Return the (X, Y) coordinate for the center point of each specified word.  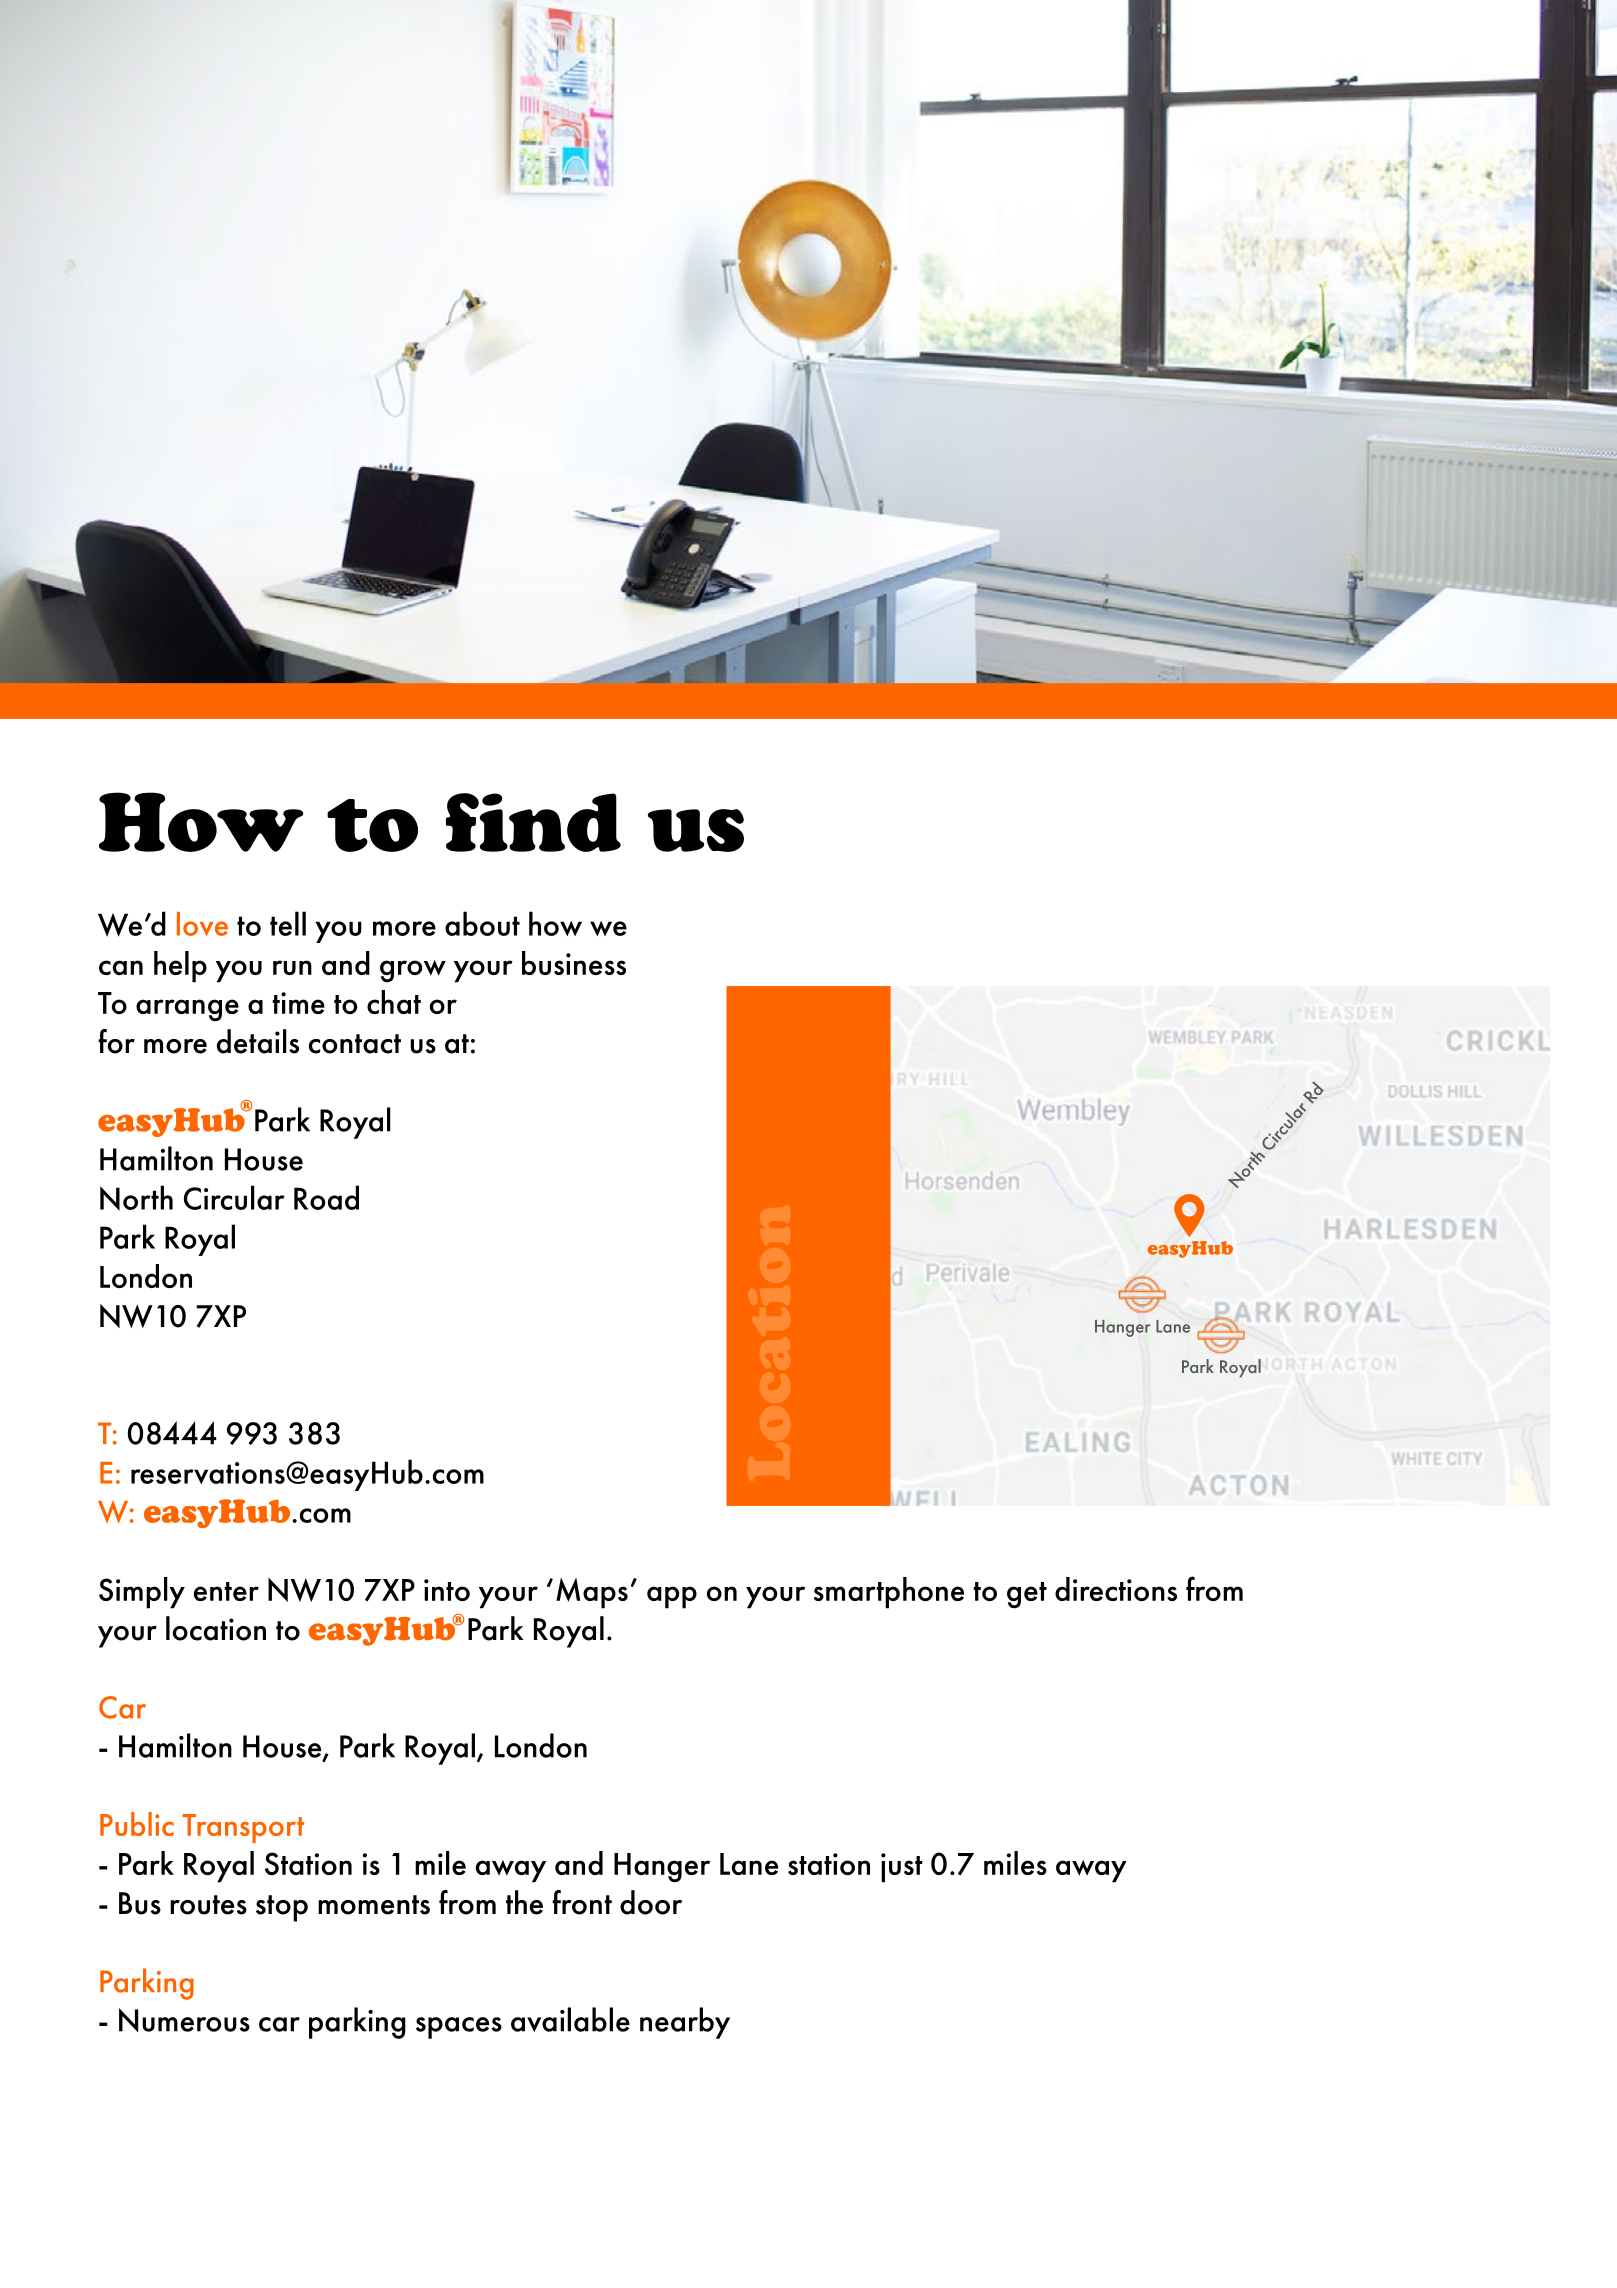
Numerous (184, 2020)
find (533, 822)
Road (326, 1197)
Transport (243, 1828)
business (574, 963)
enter (226, 1591)
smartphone (889, 1593)
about (482, 923)
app (672, 1597)
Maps (592, 1593)
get (1027, 1595)
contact (355, 1044)
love (202, 924)
